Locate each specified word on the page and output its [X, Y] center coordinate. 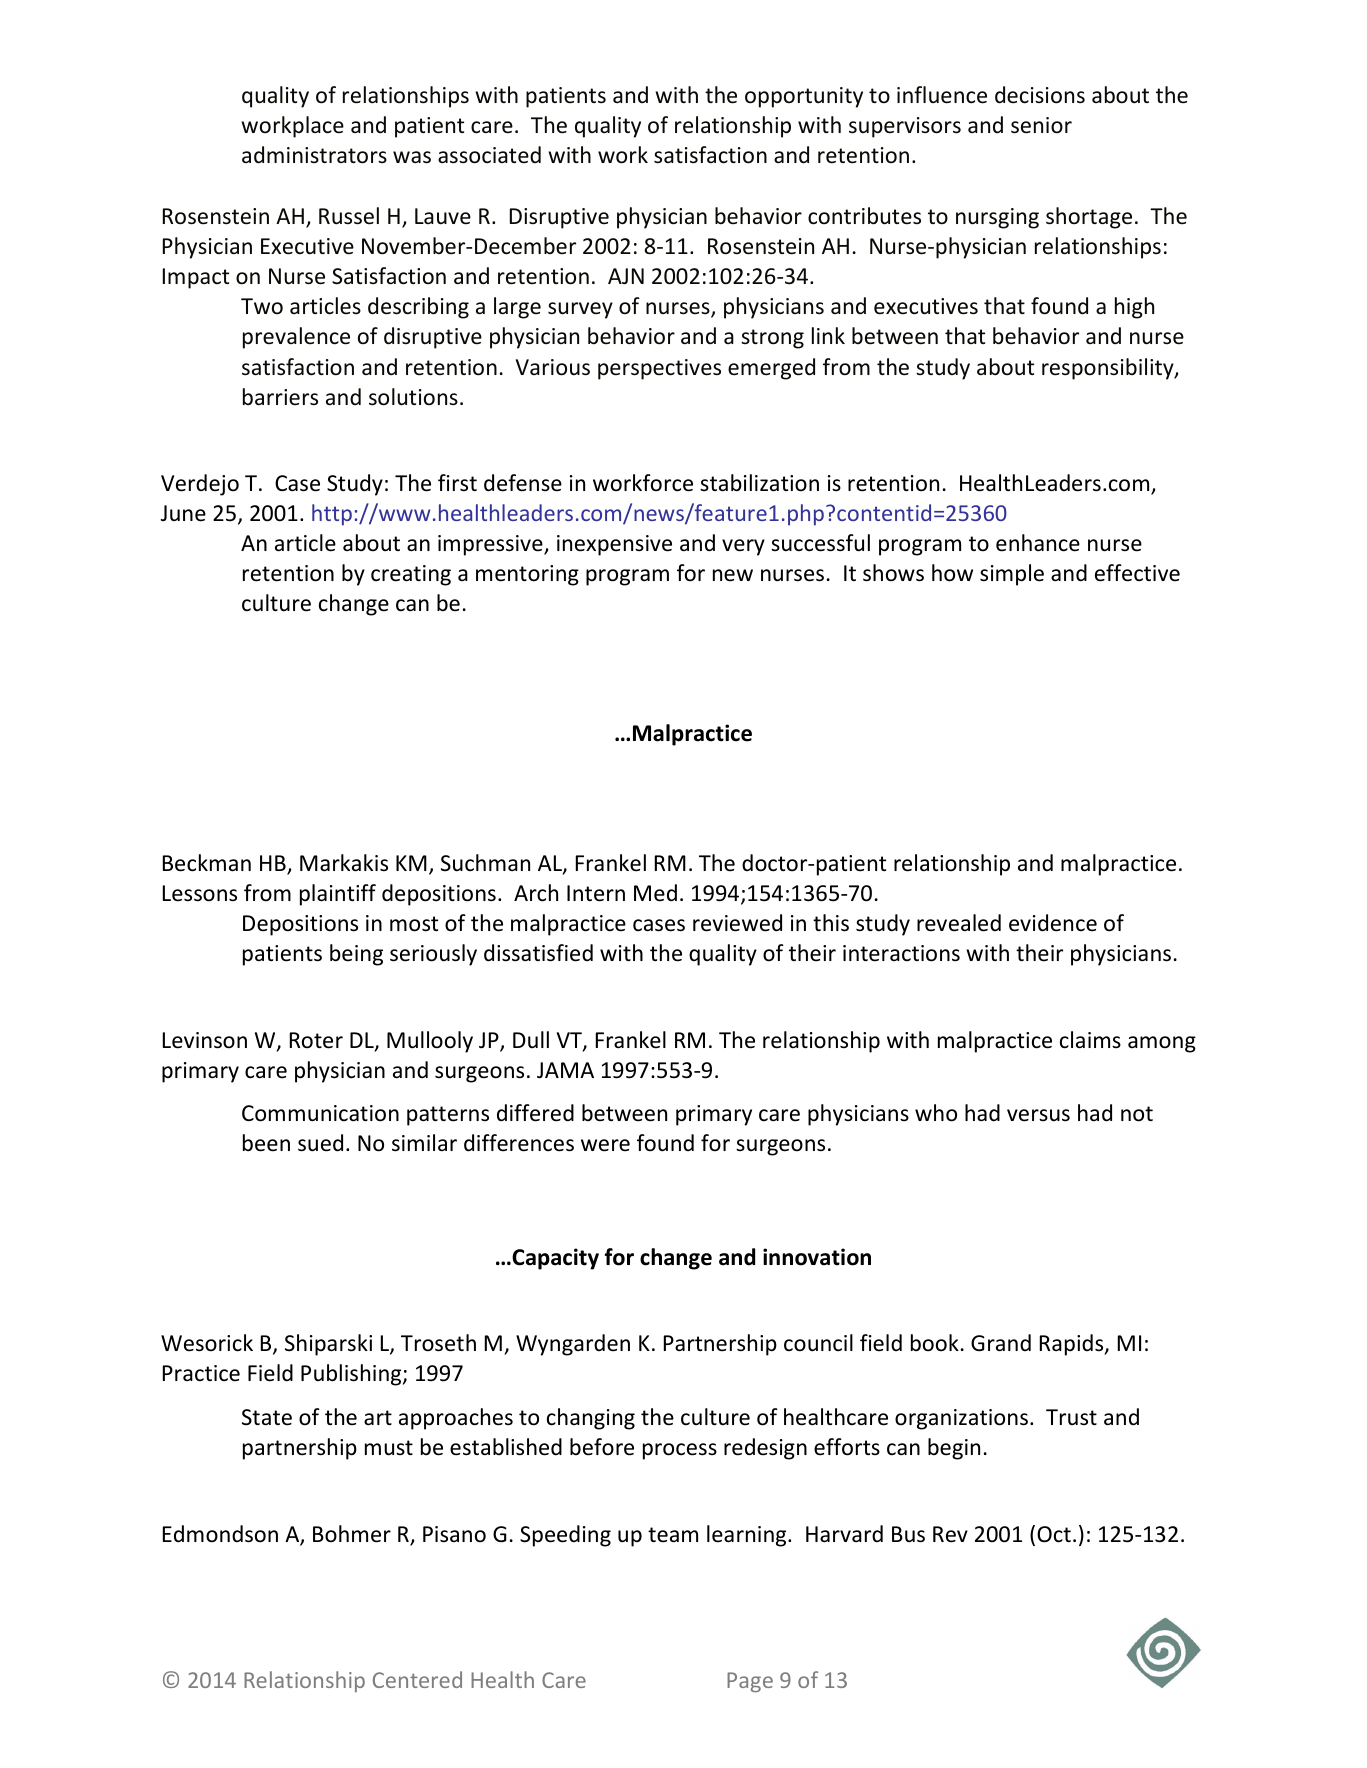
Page [750, 1682]
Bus [908, 1534]
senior [1041, 125]
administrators [314, 155]
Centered [417, 1679]
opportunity [804, 97]
